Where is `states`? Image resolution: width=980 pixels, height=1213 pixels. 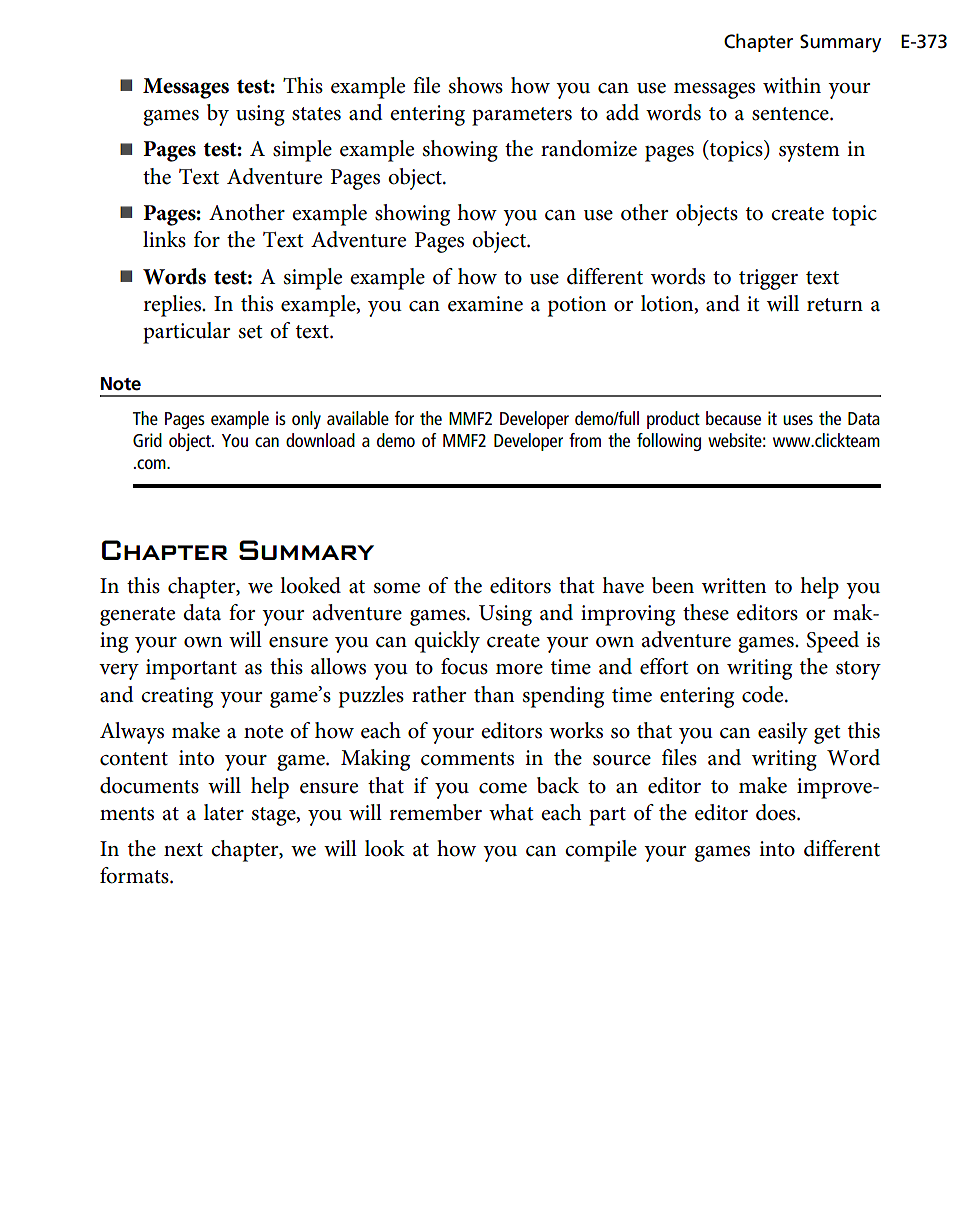
states is located at coordinates (316, 114).
